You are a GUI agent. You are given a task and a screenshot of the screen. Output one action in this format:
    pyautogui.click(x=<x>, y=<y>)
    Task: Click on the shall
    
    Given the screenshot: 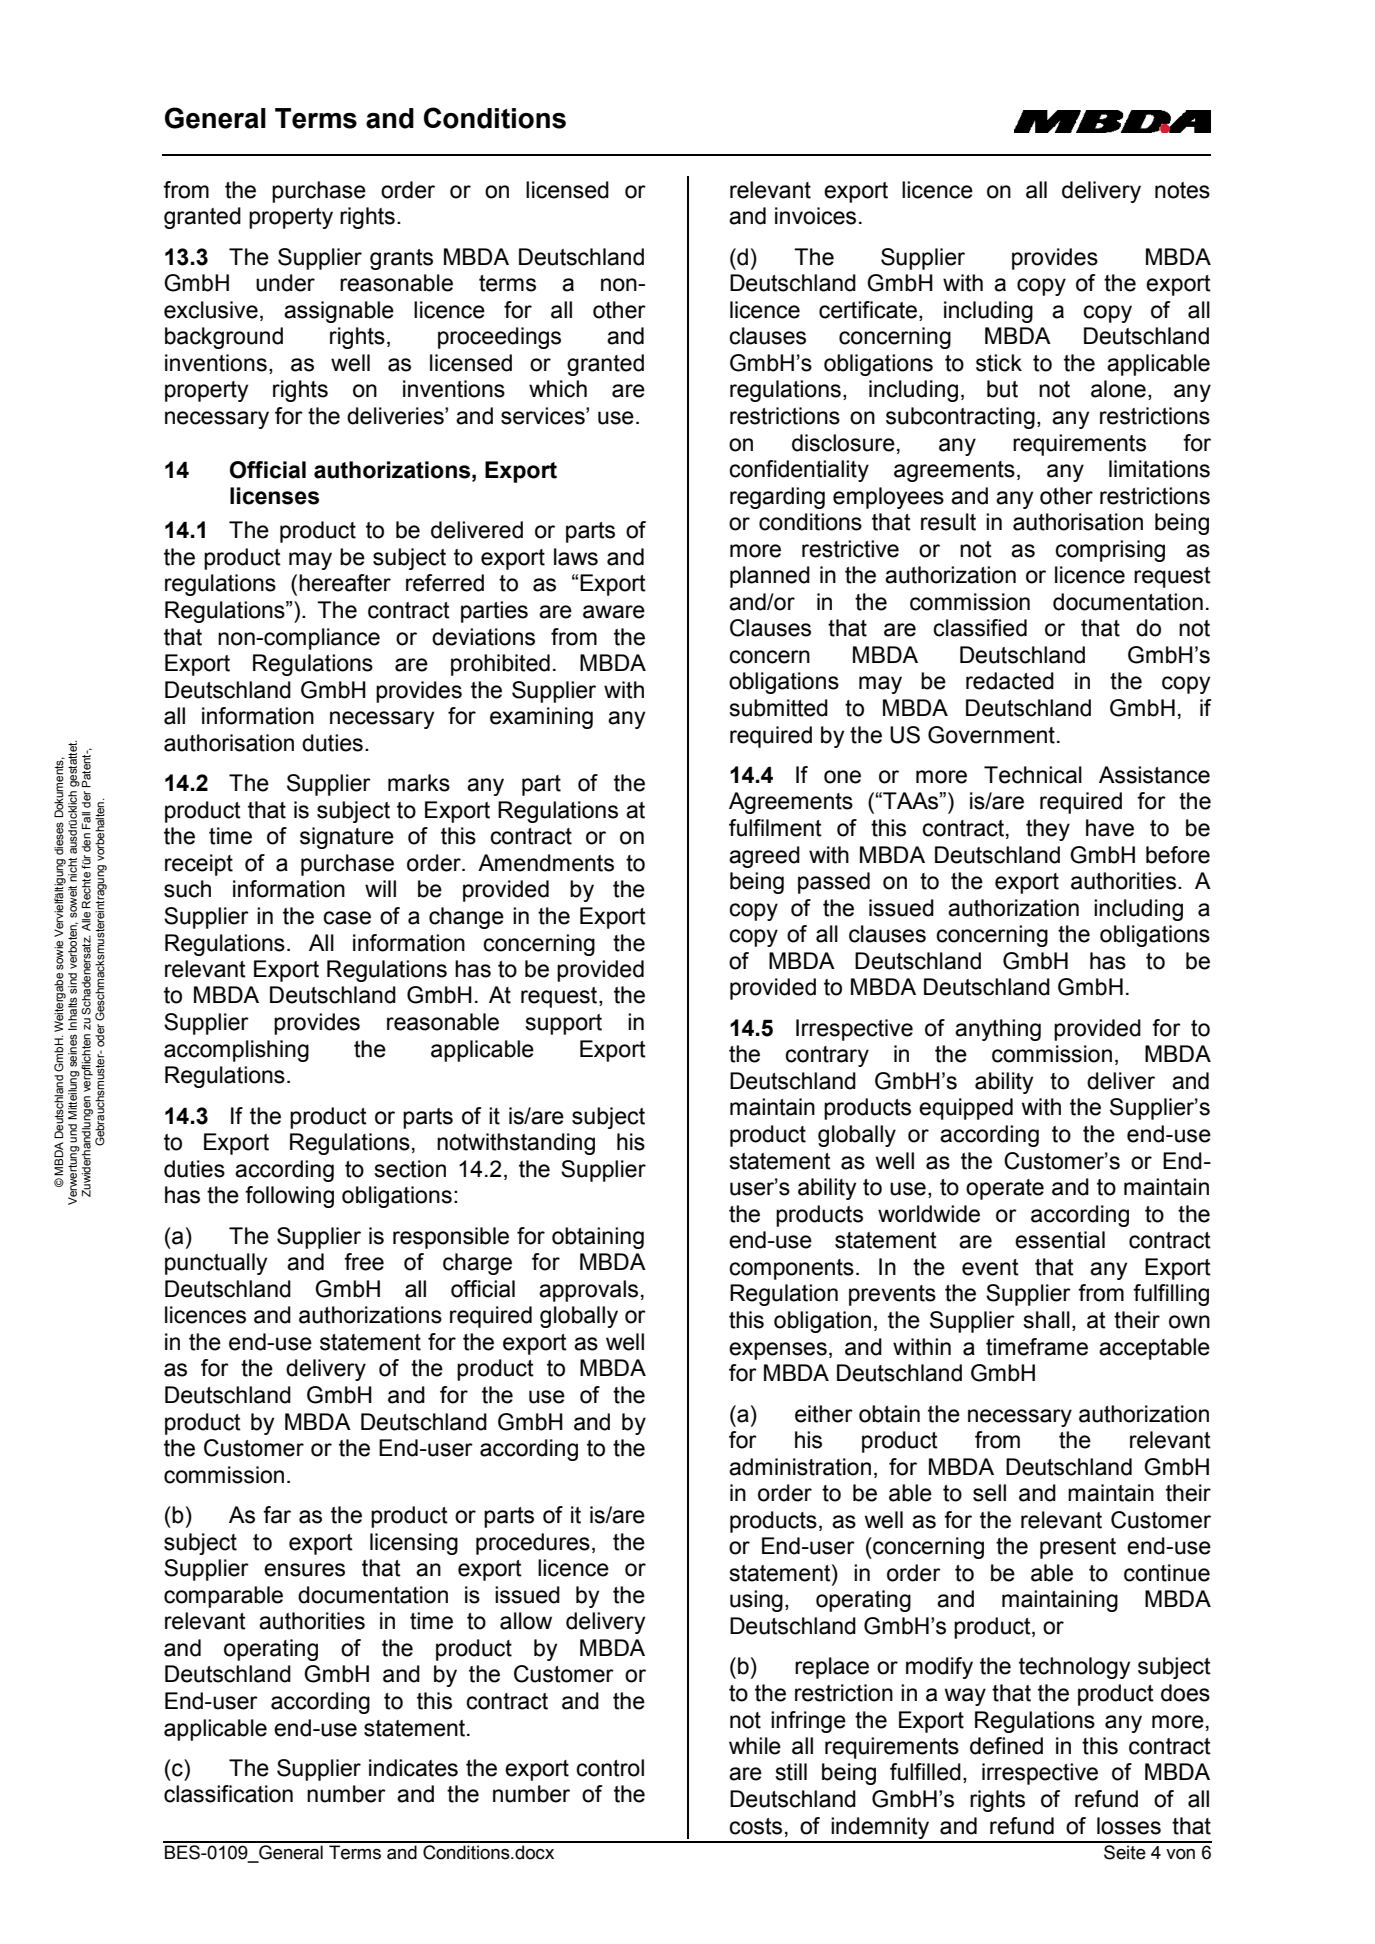 What is the action you would take?
    pyautogui.click(x=1046, y=1320)
